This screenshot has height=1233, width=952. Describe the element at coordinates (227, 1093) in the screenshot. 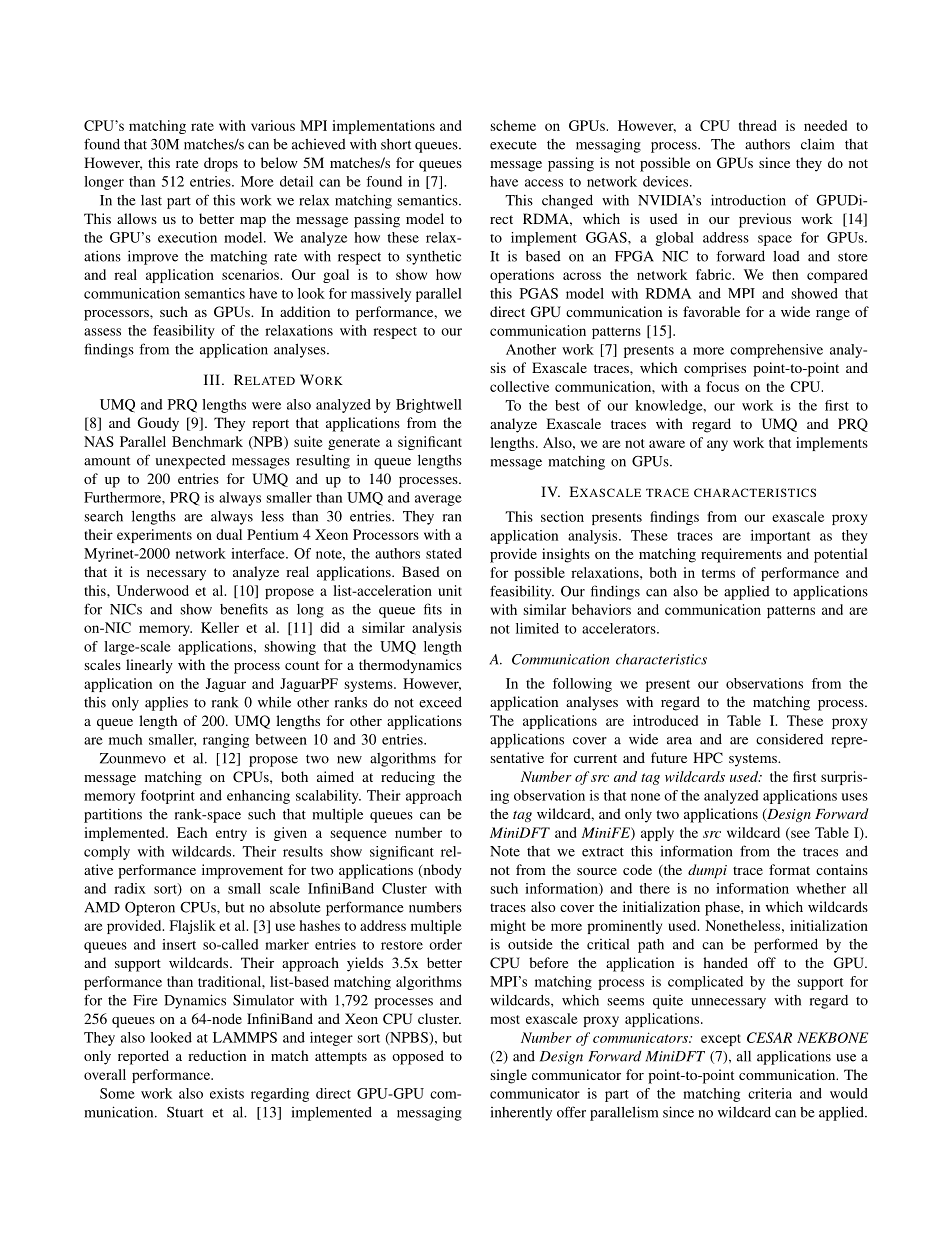

I see `exists` at that location.
